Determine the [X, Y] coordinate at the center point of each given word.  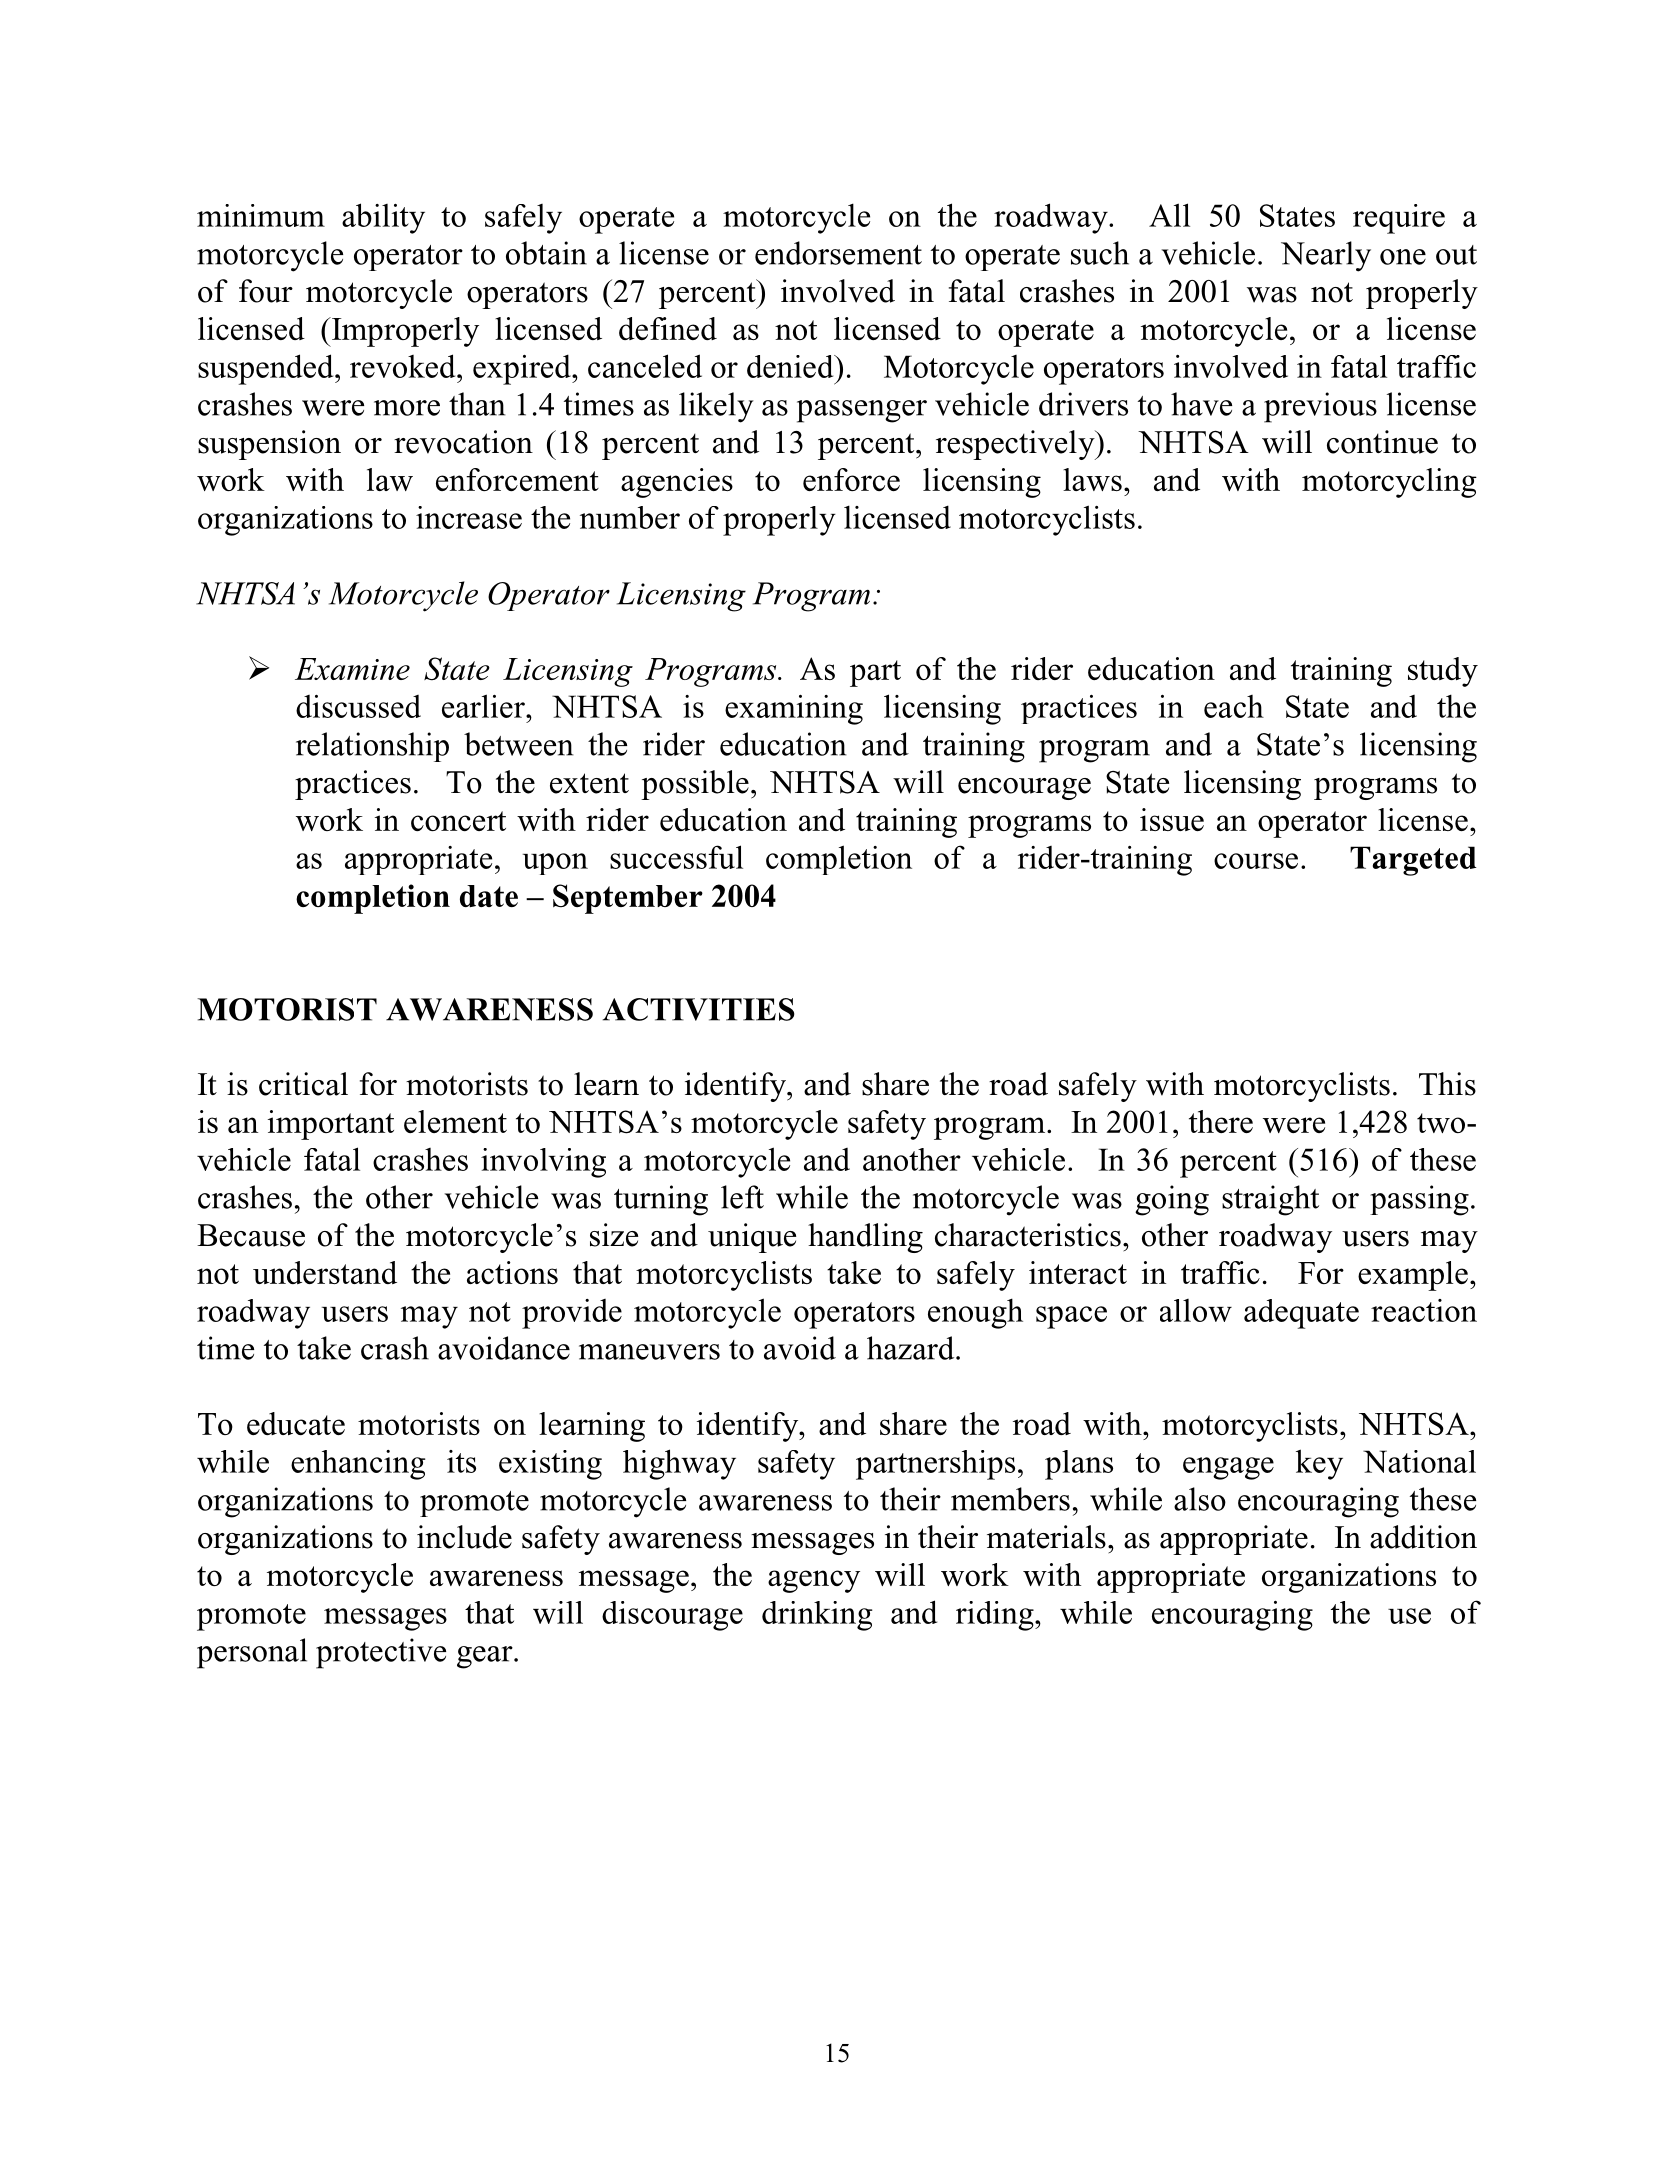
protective [381, 1653]
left [742, 1197]
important [331, 1125]
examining [794, 710]
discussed [358, 706]
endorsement [838, 253]
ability [383, 218]
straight [1270, 1200]
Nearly [1326, 256]
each [1234, 706]
